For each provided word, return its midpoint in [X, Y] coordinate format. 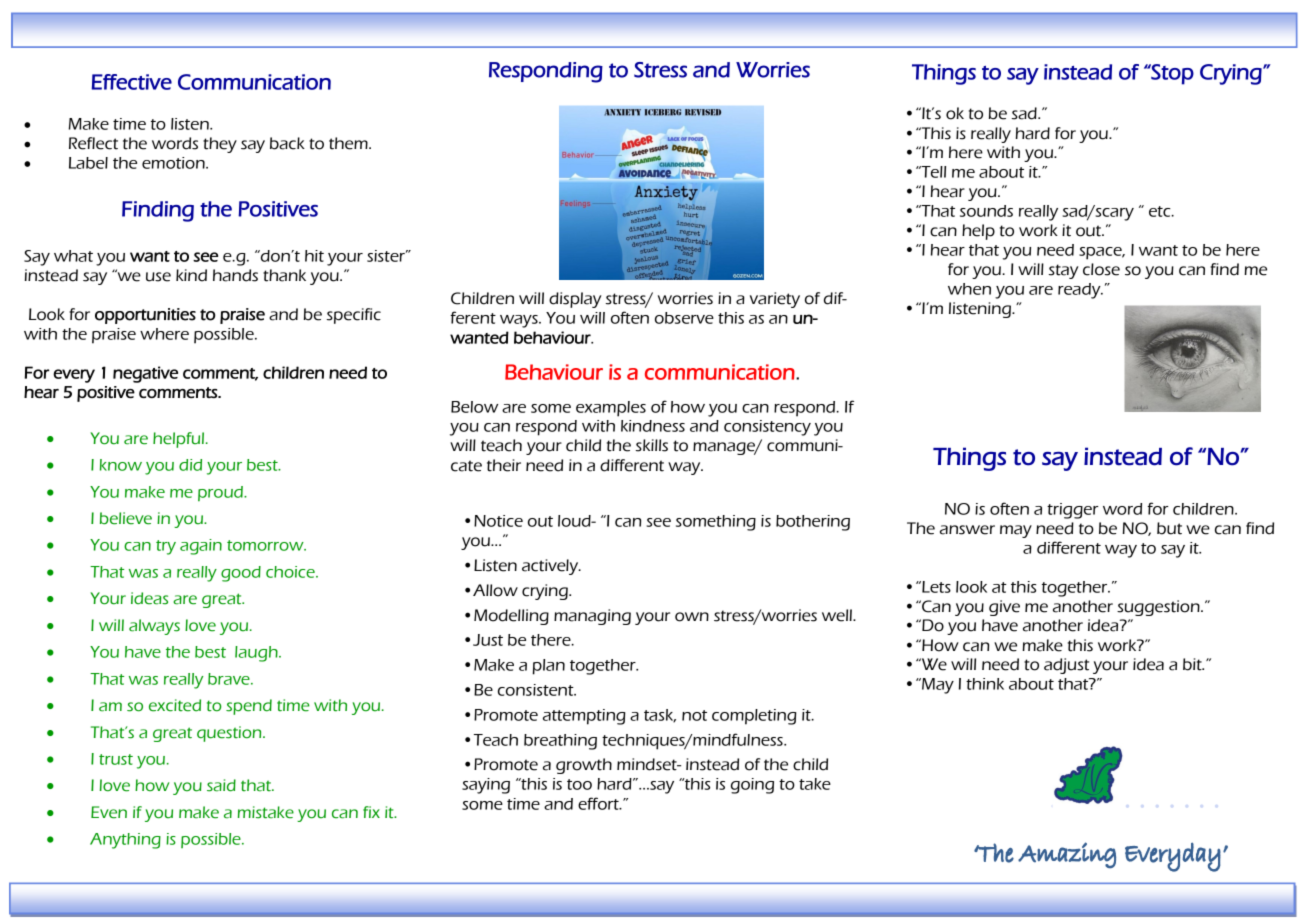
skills [652, 445]
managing [592, 617]
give [1004, 608]
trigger [1073, 511]
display [575, 300]
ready [1080, 291]
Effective [132, 82]
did [190, 465]
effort [599, 803]
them [349, 143]
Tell [932, 172]
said [221, 785]
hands [235, 275]
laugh [257, 654]
